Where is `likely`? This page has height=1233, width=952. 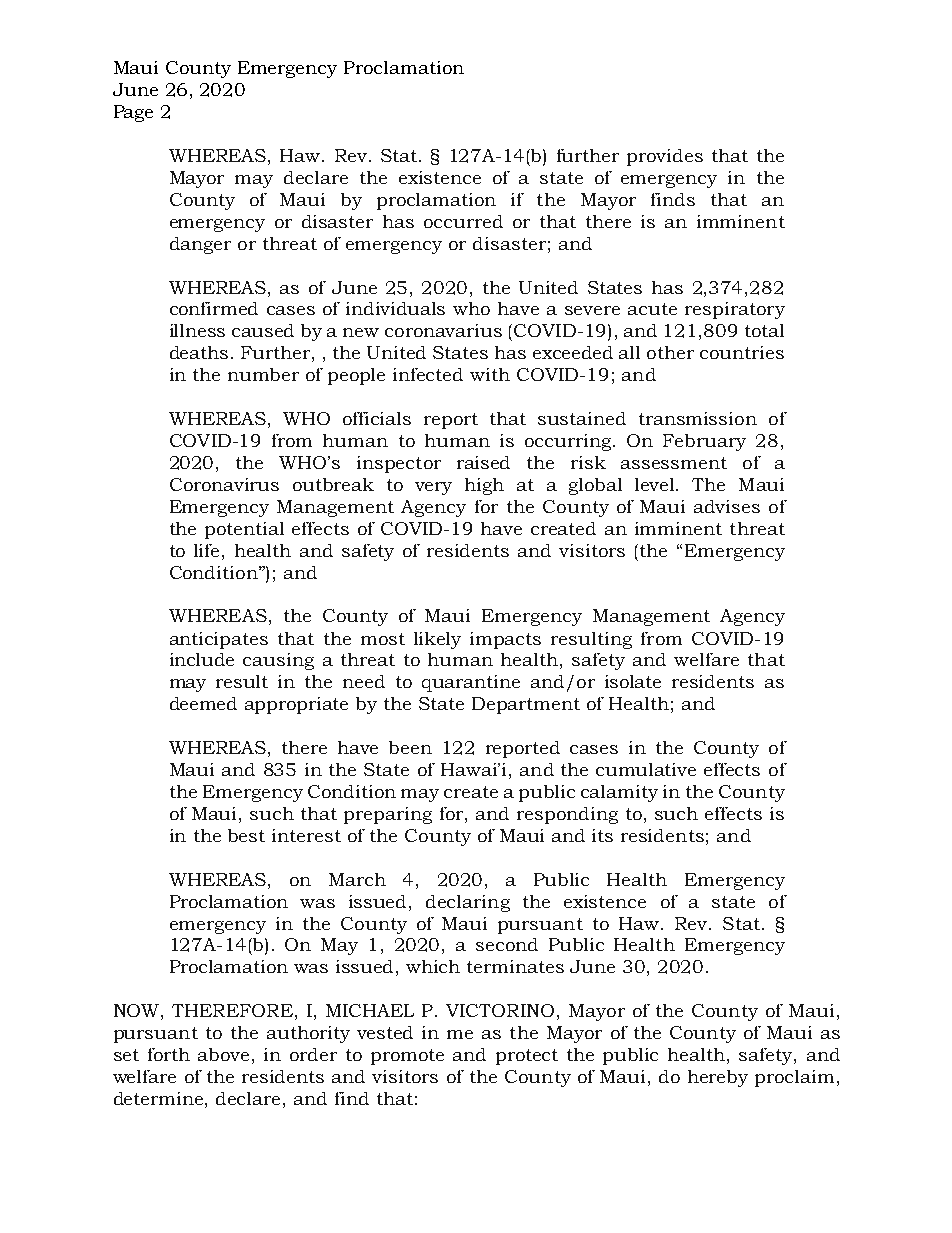
likely is located at coordinates (437, 640).
